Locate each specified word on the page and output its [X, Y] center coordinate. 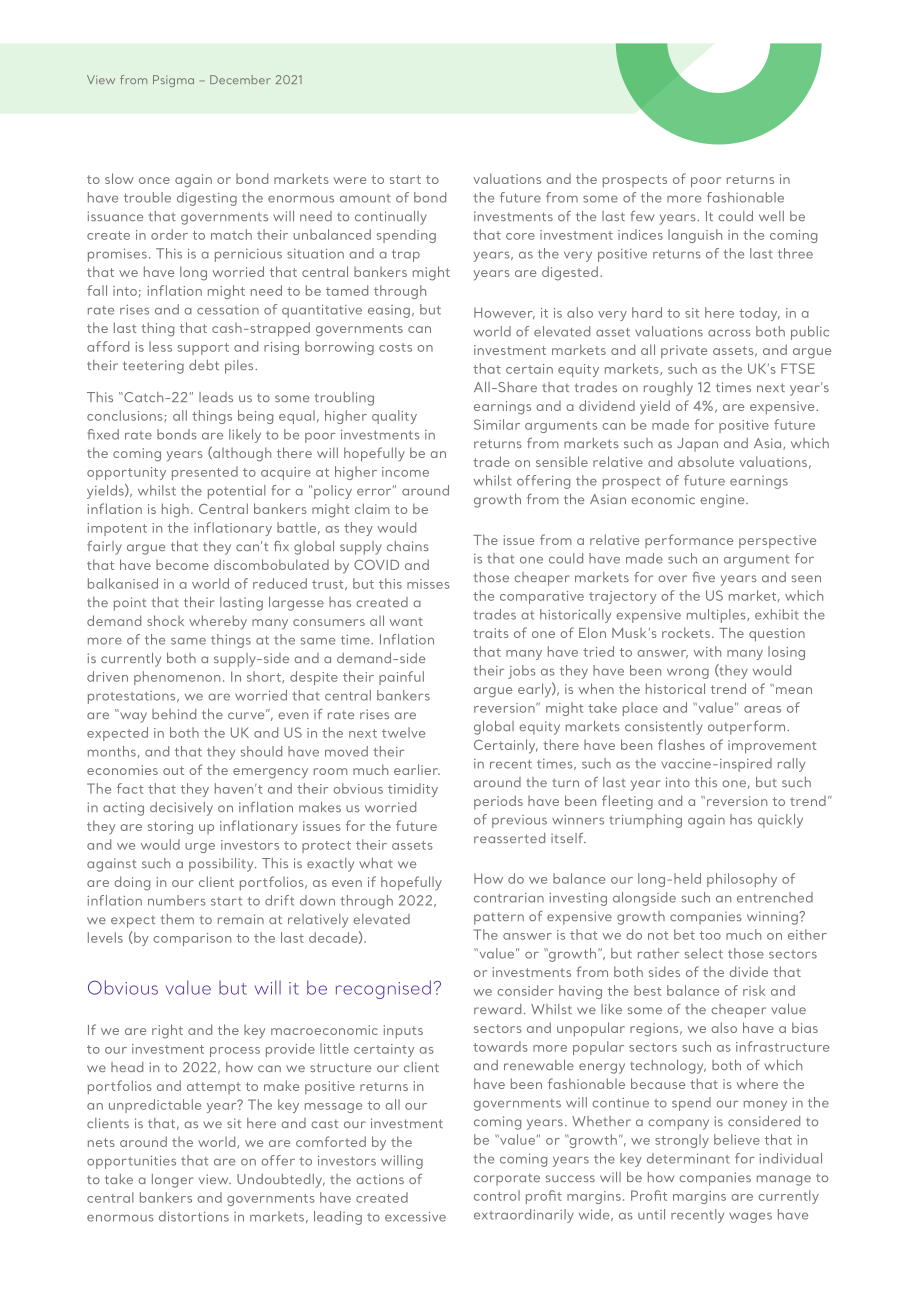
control [497, 1195]
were [349, 180]
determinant [688, 1158]
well [771, 216]
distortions [194, 1216]
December [240, 79]
